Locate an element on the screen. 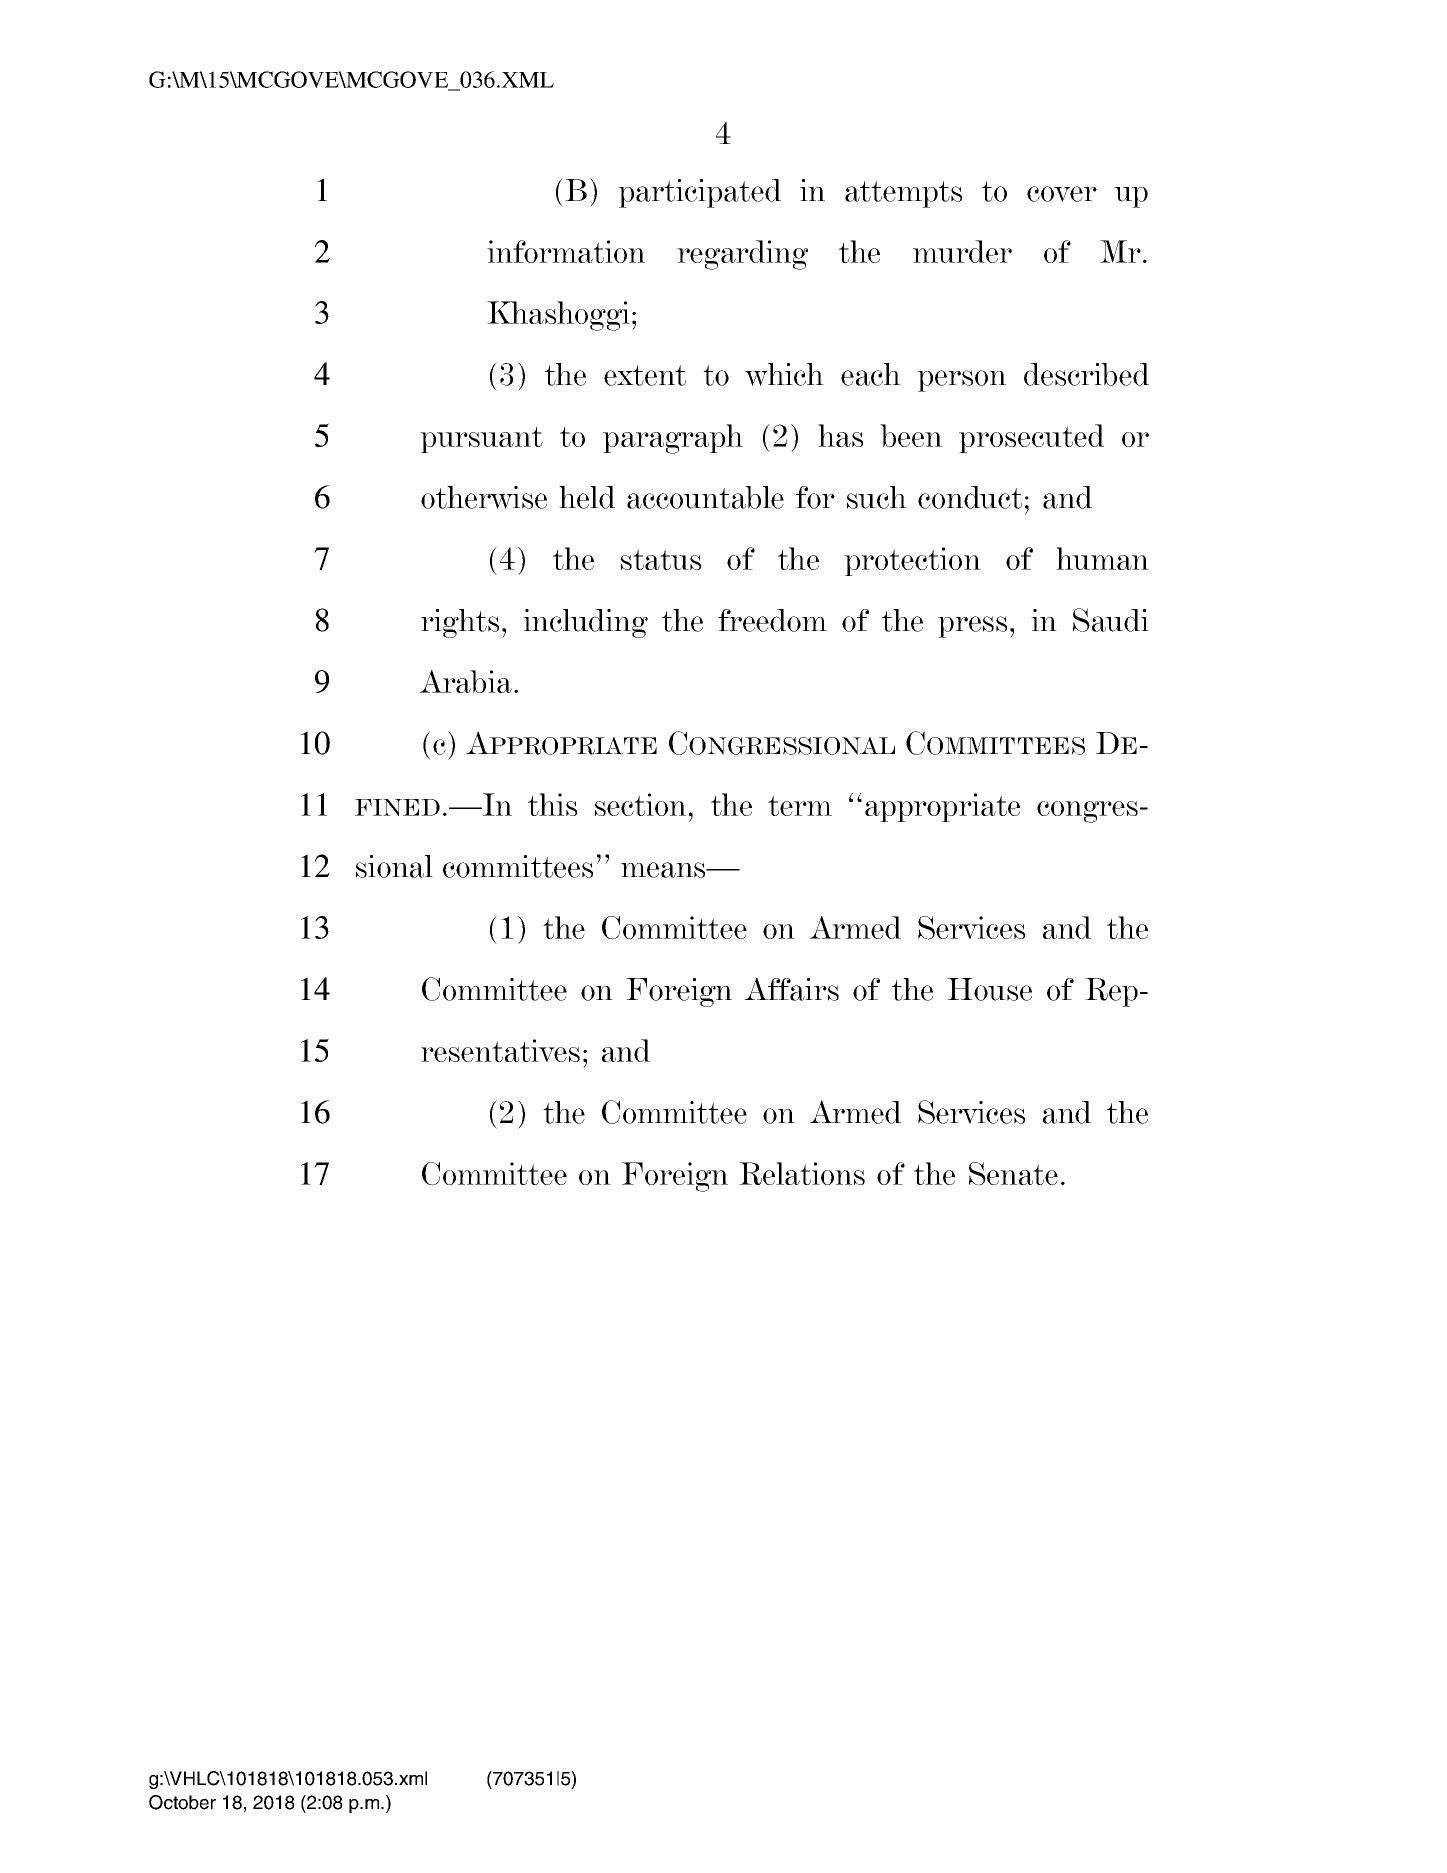  this is located at coordinates (552, 804).
